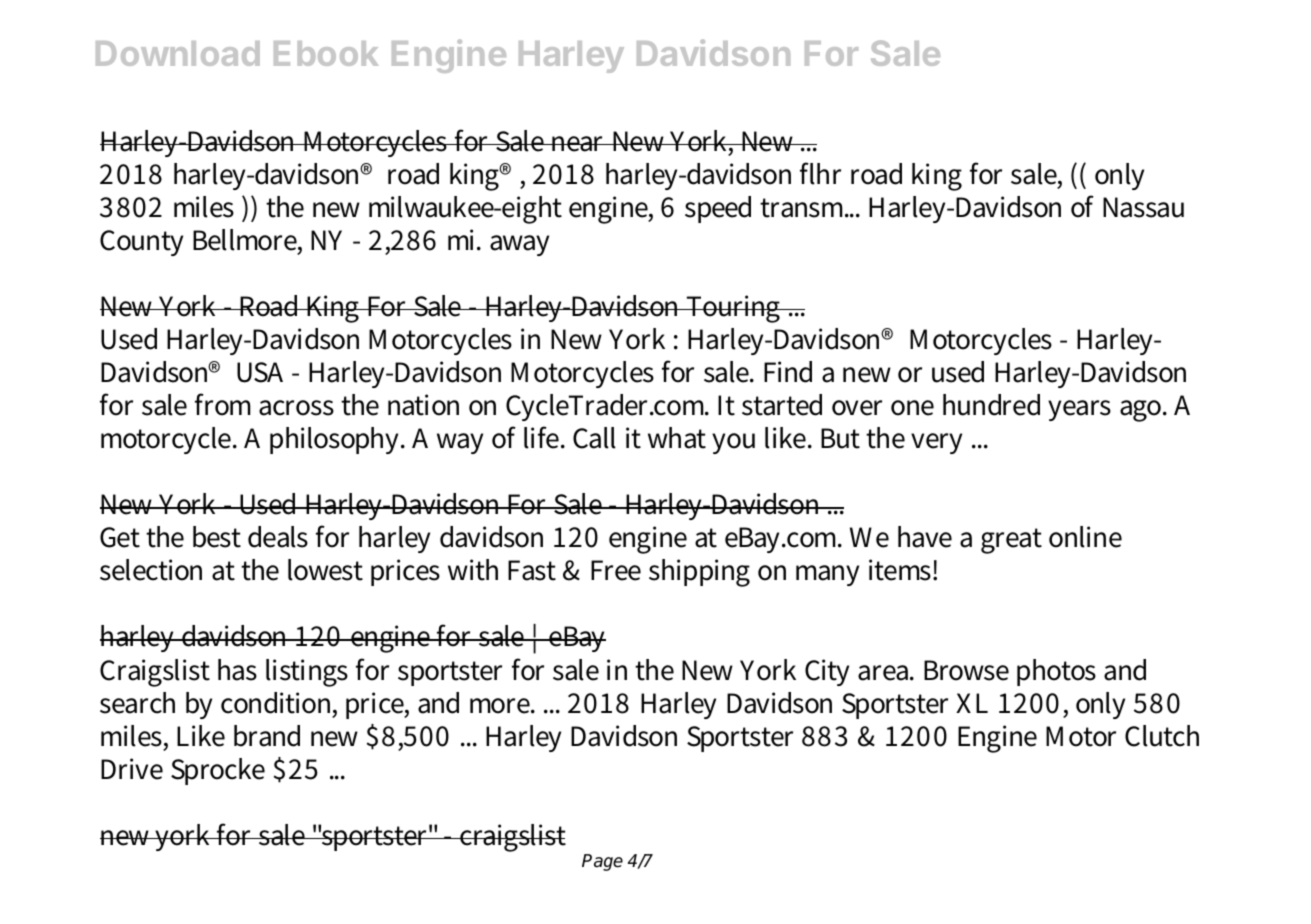 This screenshot has width=1311, height=924. Describe the element at coordinates (677, 438) in the screenshot. I see `what` at that location.
